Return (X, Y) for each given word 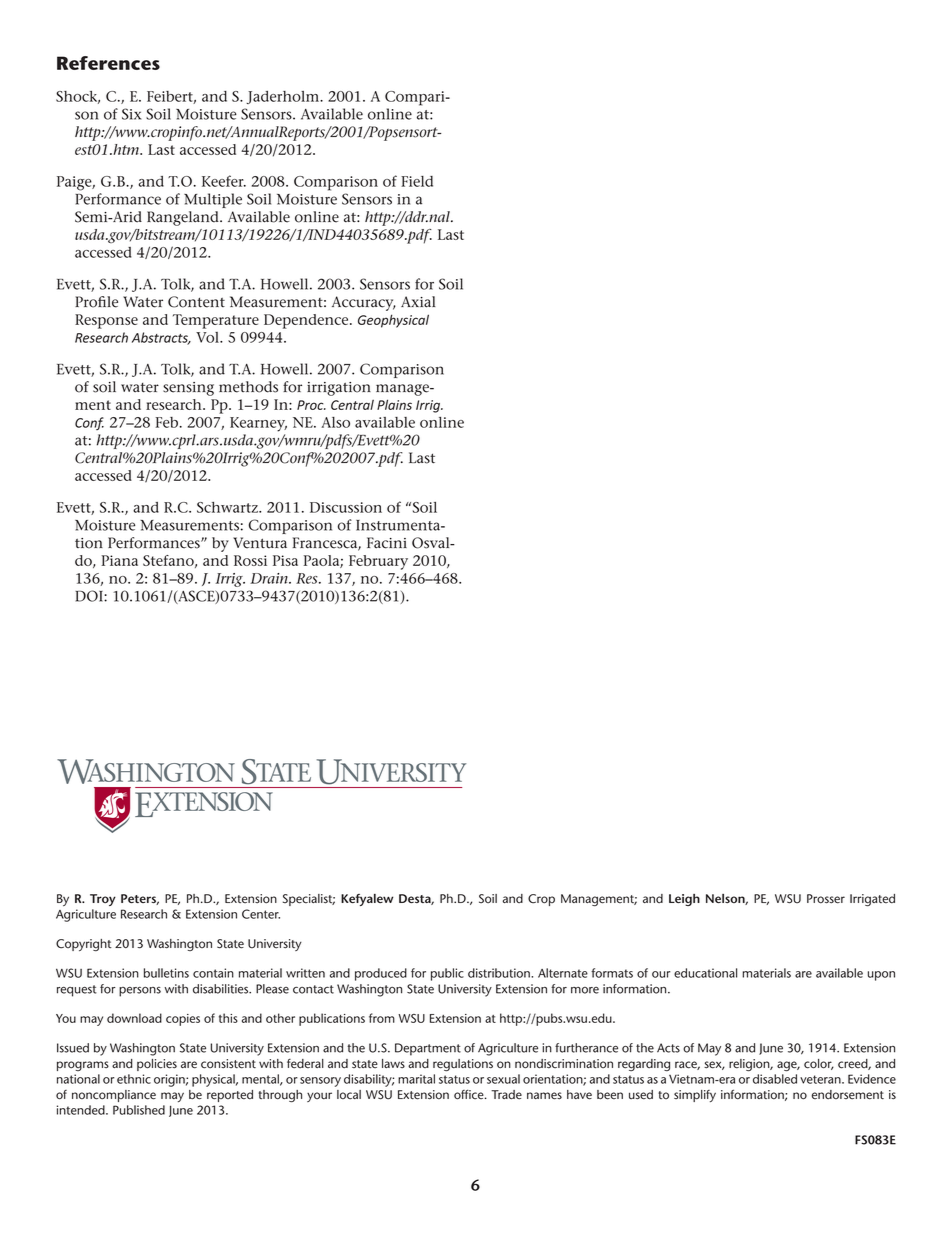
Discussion (346, 507)
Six (132, 114)
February (378, 562)
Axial (418, 302)
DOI (90, 596)
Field (417, 181)
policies (157, 1065)
